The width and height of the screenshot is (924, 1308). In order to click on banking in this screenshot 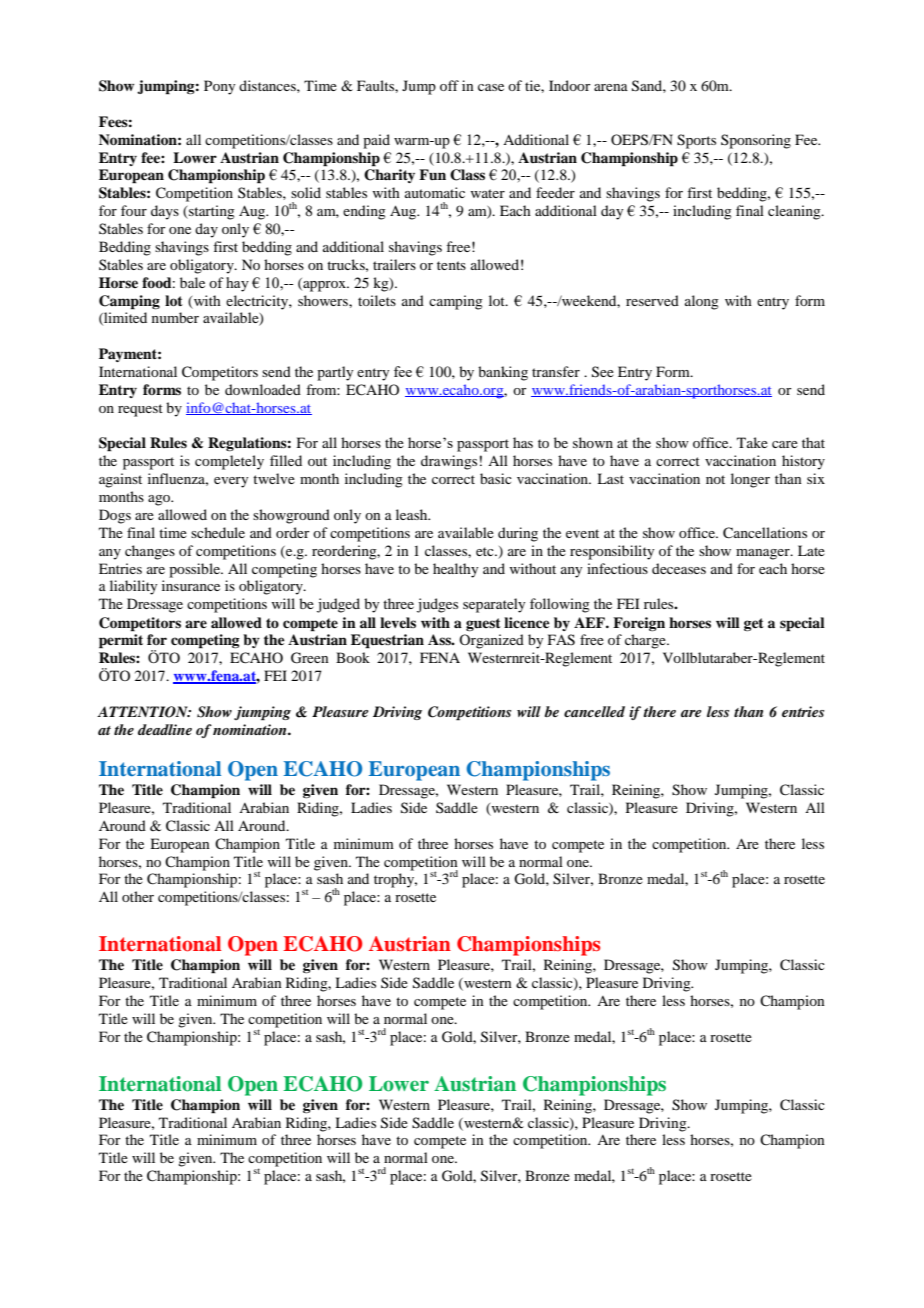, I will do `click(503, 373)`.
